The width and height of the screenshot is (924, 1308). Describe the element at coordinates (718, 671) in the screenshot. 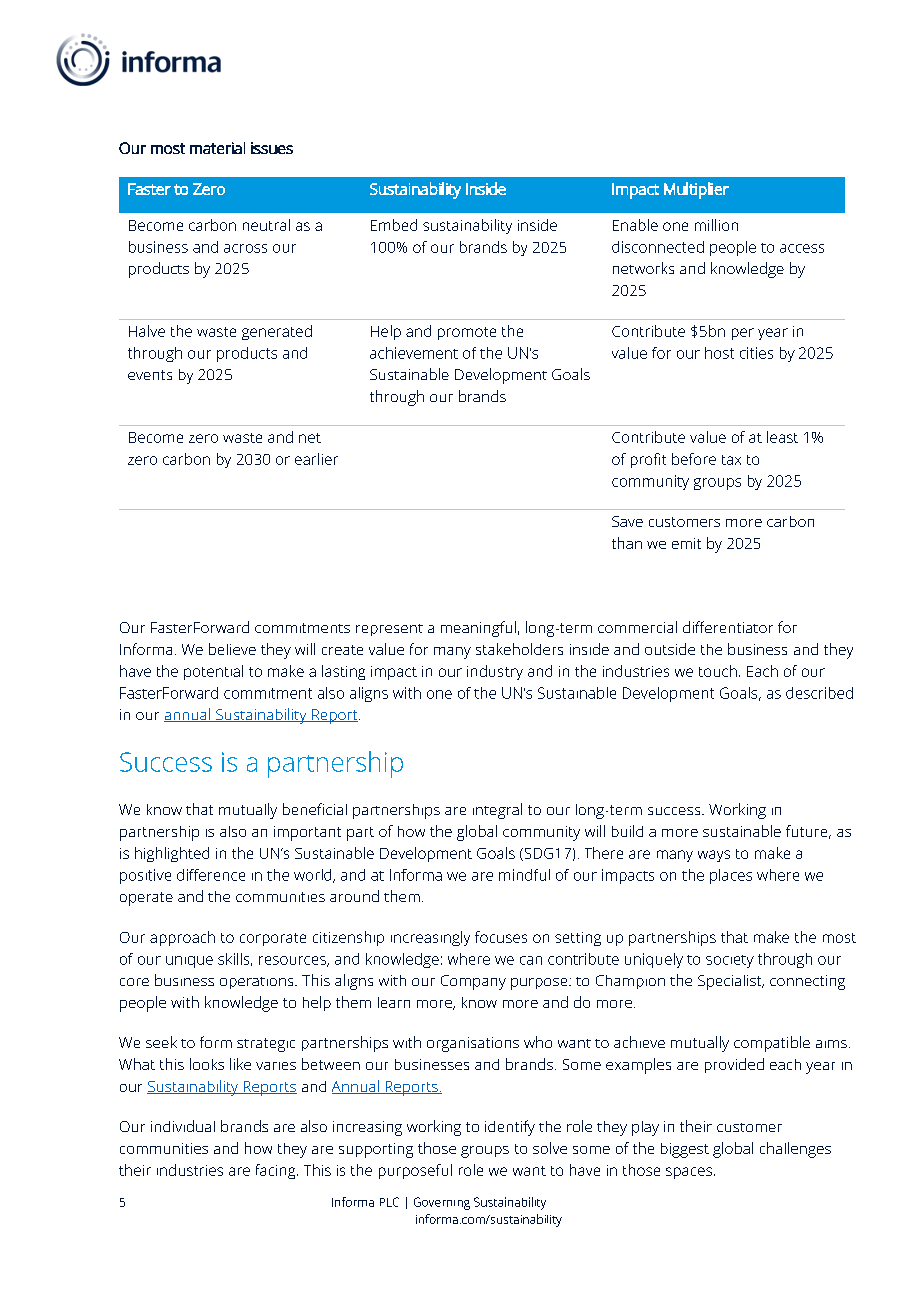

I see `touch` at that location.
